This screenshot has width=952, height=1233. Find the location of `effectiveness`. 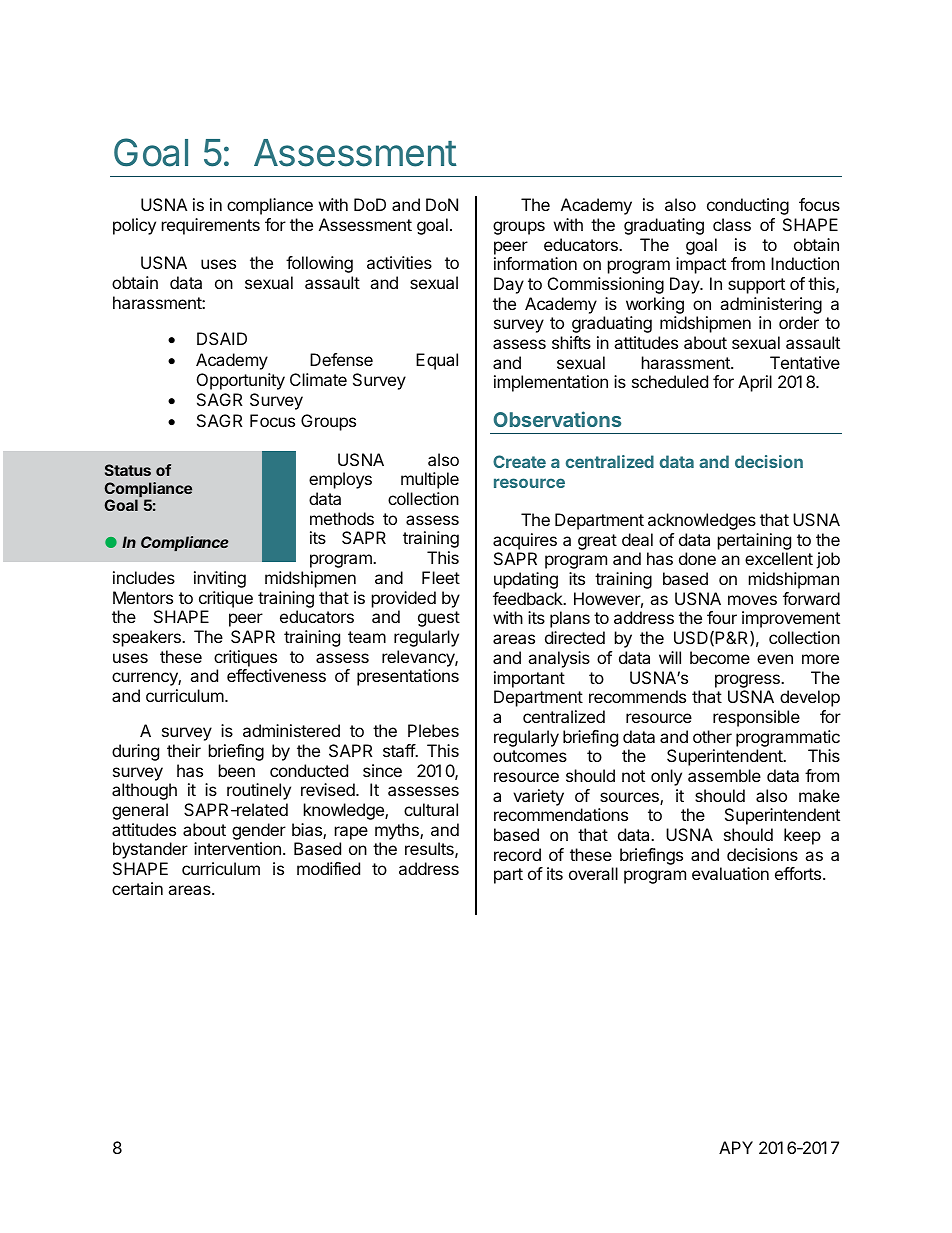

effectiveness is located at coordinates (276, 675).
